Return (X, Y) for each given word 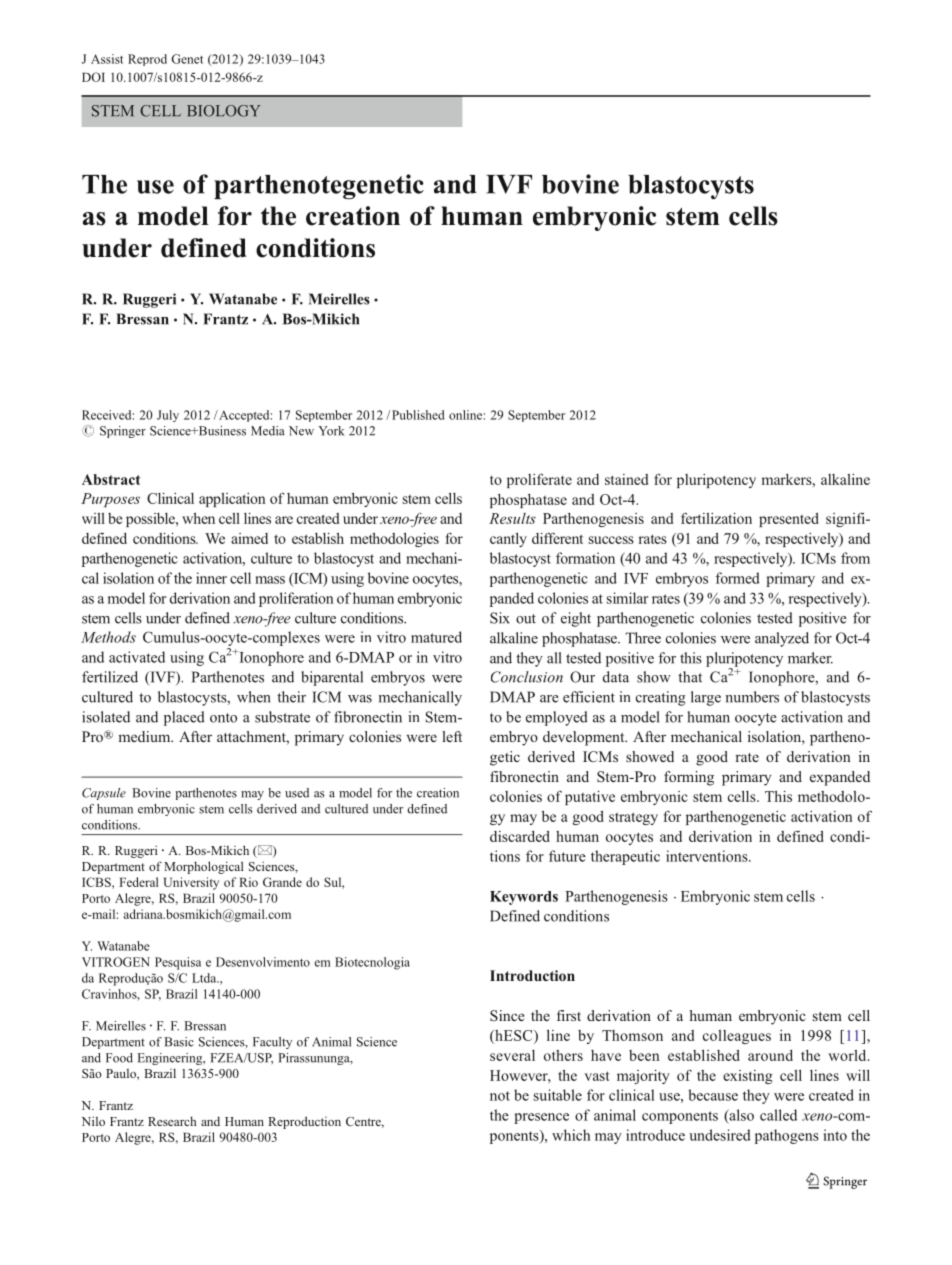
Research (172, 1121)
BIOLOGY (224, 111)
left (452, 736)
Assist (107, 59)
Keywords (524, 898)
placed (184, 718)
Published (418, 415)
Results (512, 518)
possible (151, 520)
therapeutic (625, 857)
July (168, 416)
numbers (752, 697)
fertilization (716, 518)
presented (789, 519)
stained (626, 479)
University (191, 883)
